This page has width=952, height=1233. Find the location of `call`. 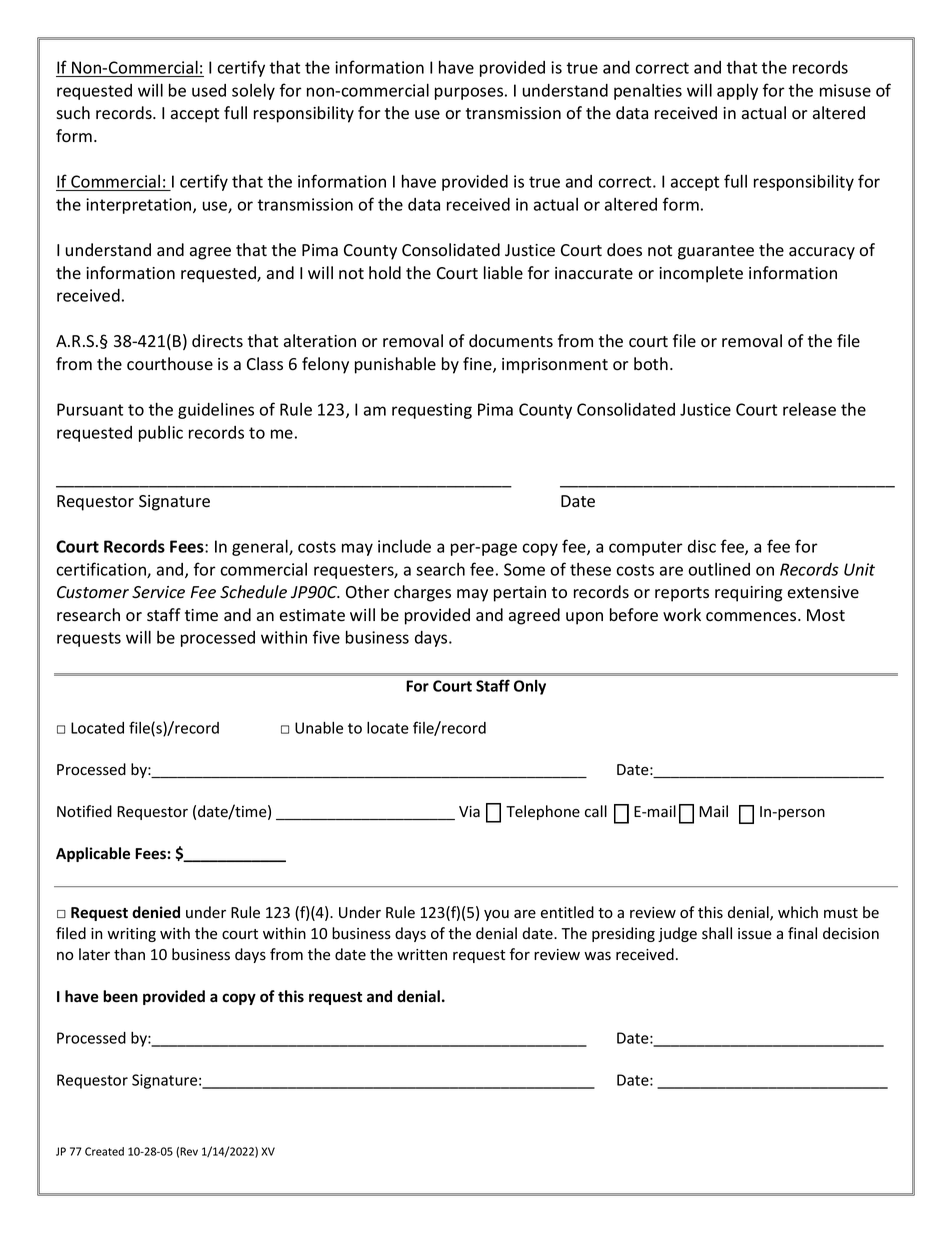

call is located at coordinates (596, 811).
